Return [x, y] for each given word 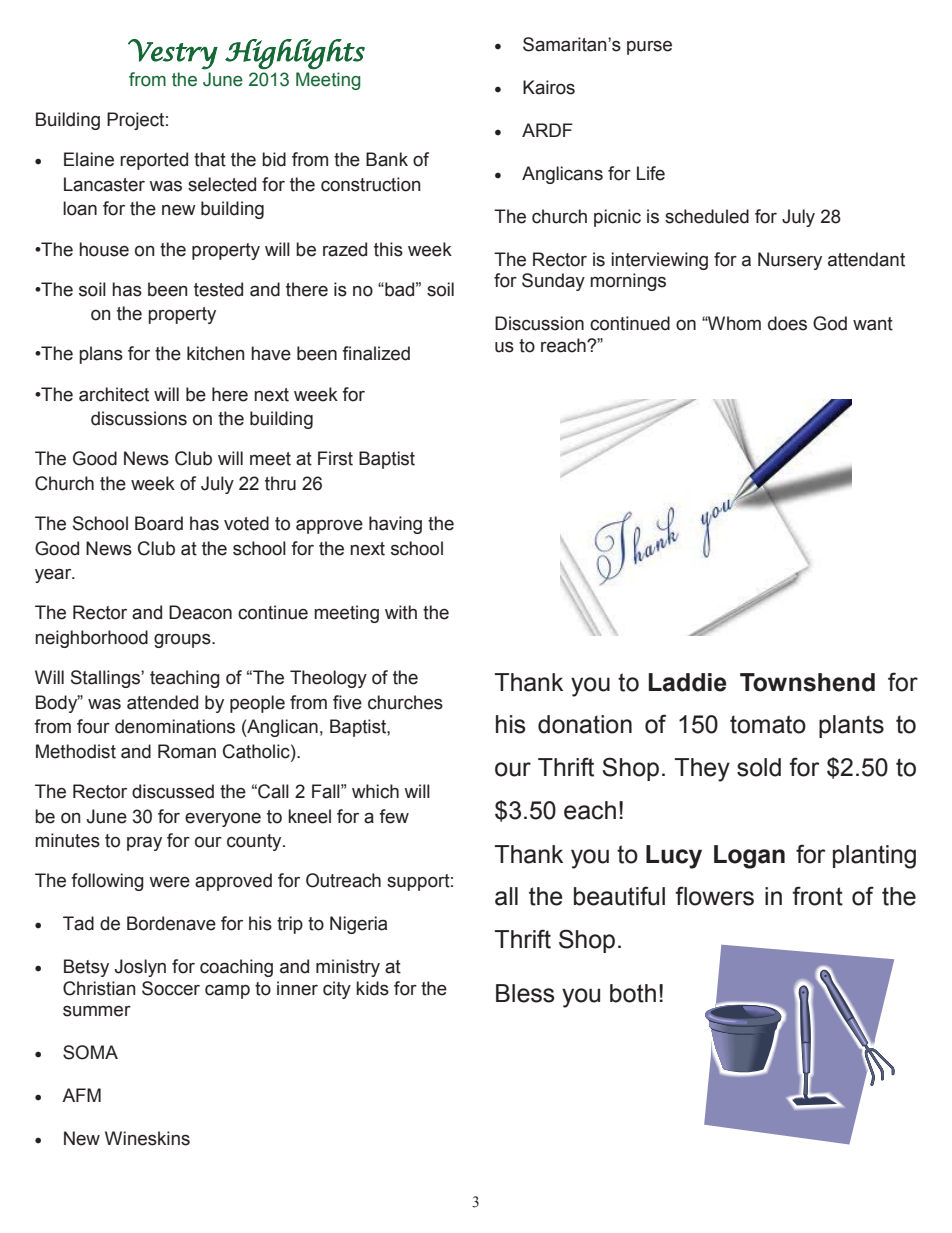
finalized [376, 353]
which [375, 791]
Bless [525, 993]
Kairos [549, 87]
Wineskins [147, 1138]
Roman [187, 751]
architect [114, 394]
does [787, 323]
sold [759, 767]
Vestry [173, 54]
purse [649, 48]
